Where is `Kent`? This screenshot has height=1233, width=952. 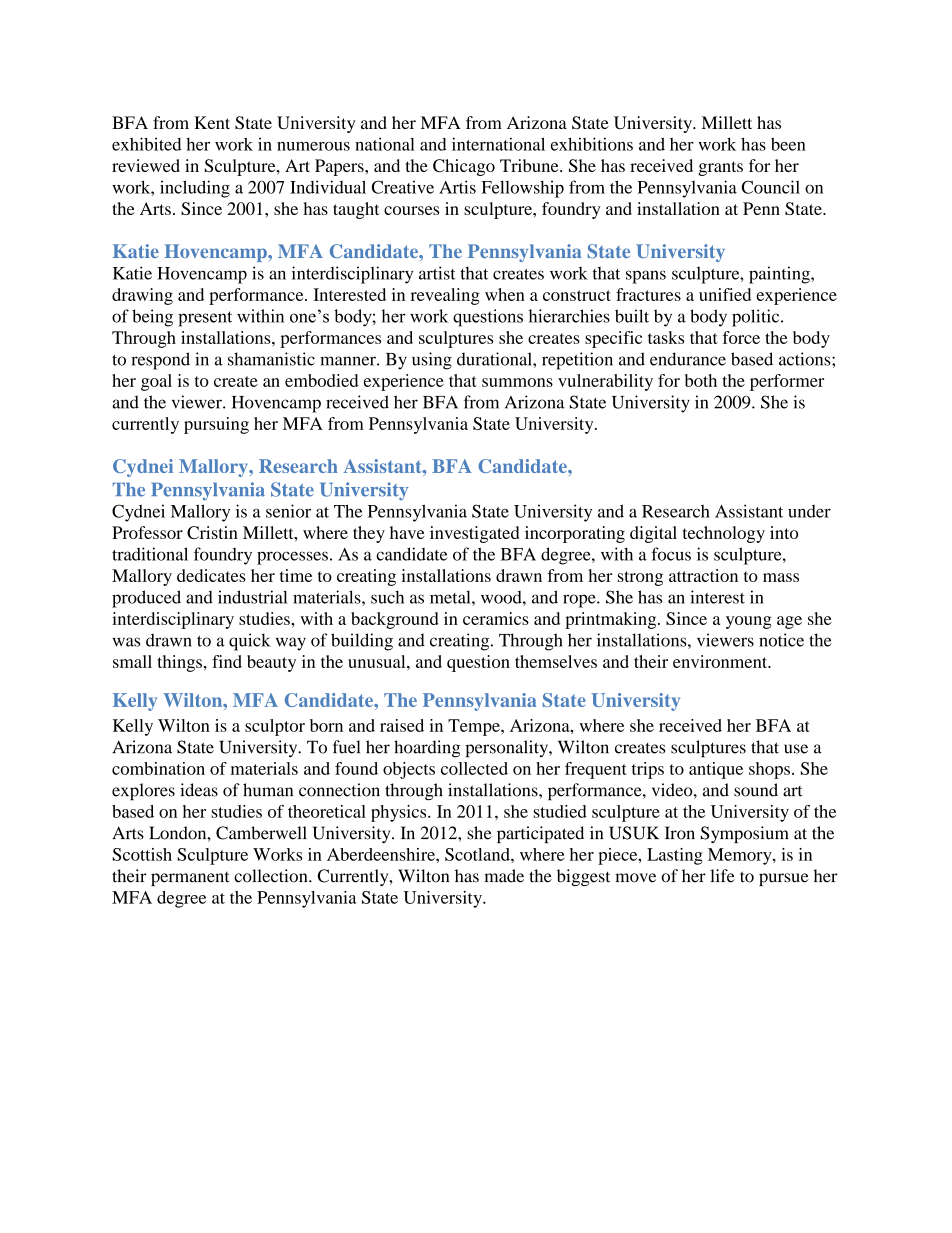
Kent is located at coordinates (212, 122).
